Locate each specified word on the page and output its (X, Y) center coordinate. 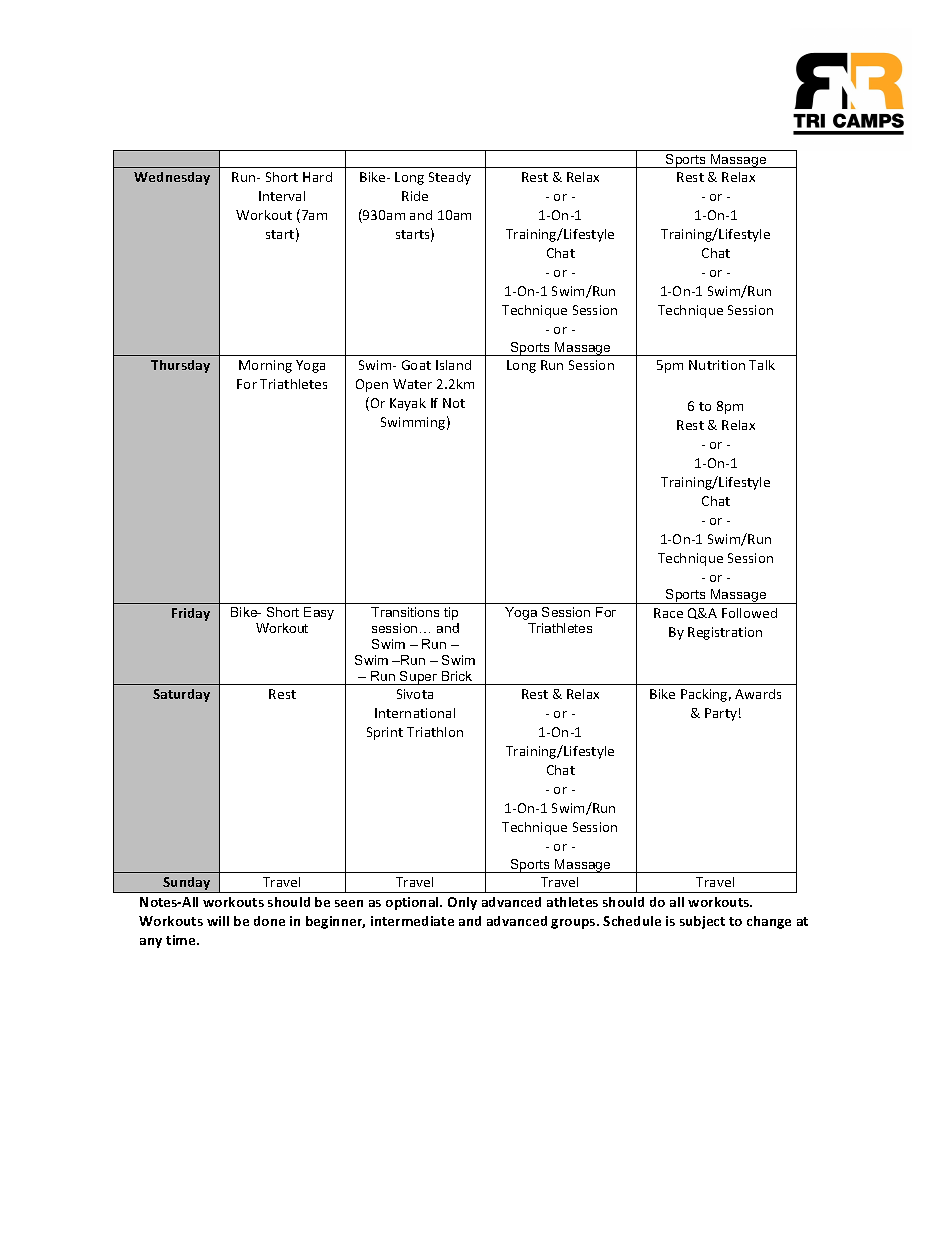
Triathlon (435, 732)
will (218, 921)
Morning (265, 366)
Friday (191, 614)
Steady (450, 178)
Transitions (405, 612)
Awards (758, 694)
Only (462, 903)
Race (668, 613)
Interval (282, 196)
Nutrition (717, 365)
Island (453, 365)
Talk (762, 365)
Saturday (181, 695)
